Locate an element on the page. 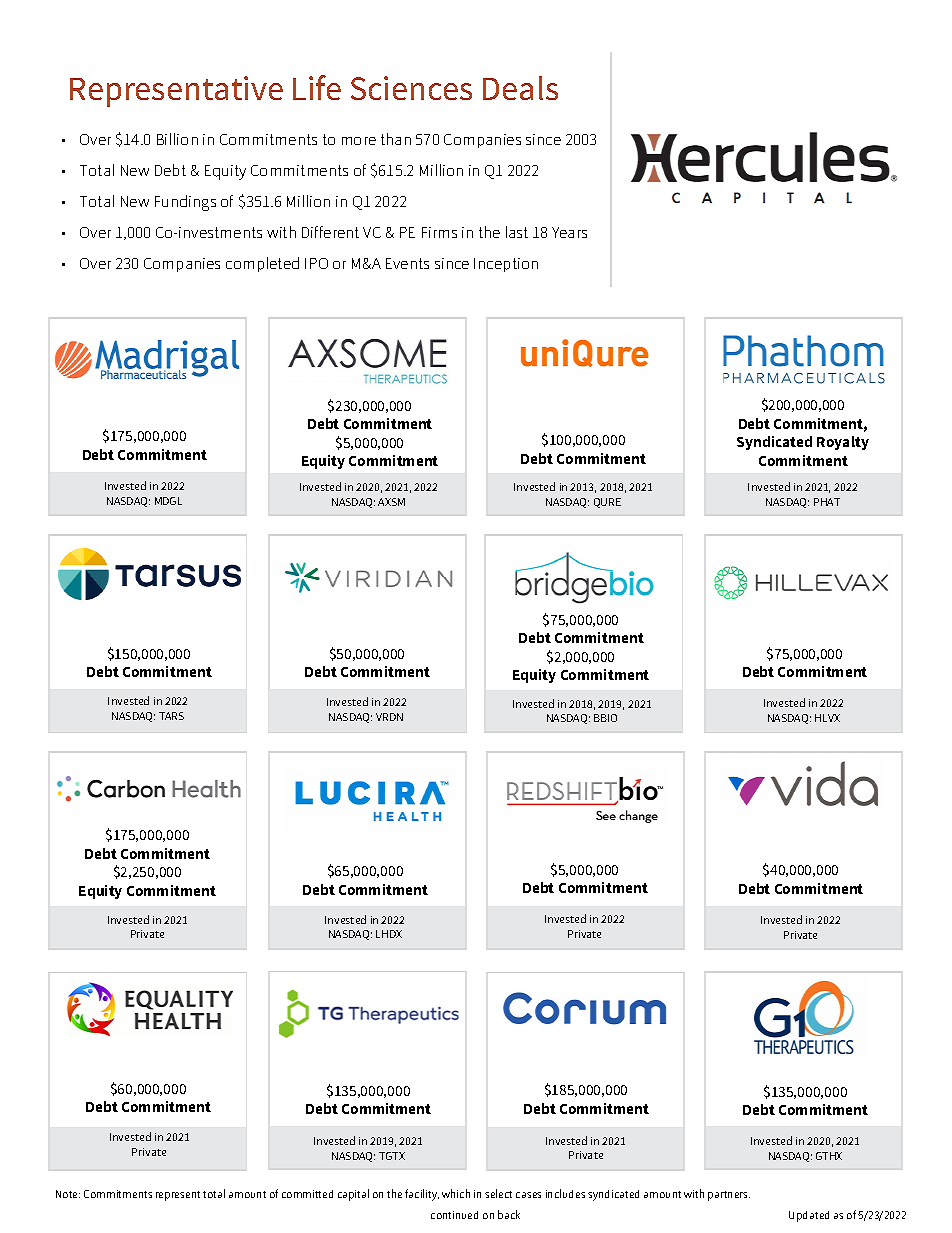 This image has width=952, height=1233. Years is located at coordinates (569, 232).
